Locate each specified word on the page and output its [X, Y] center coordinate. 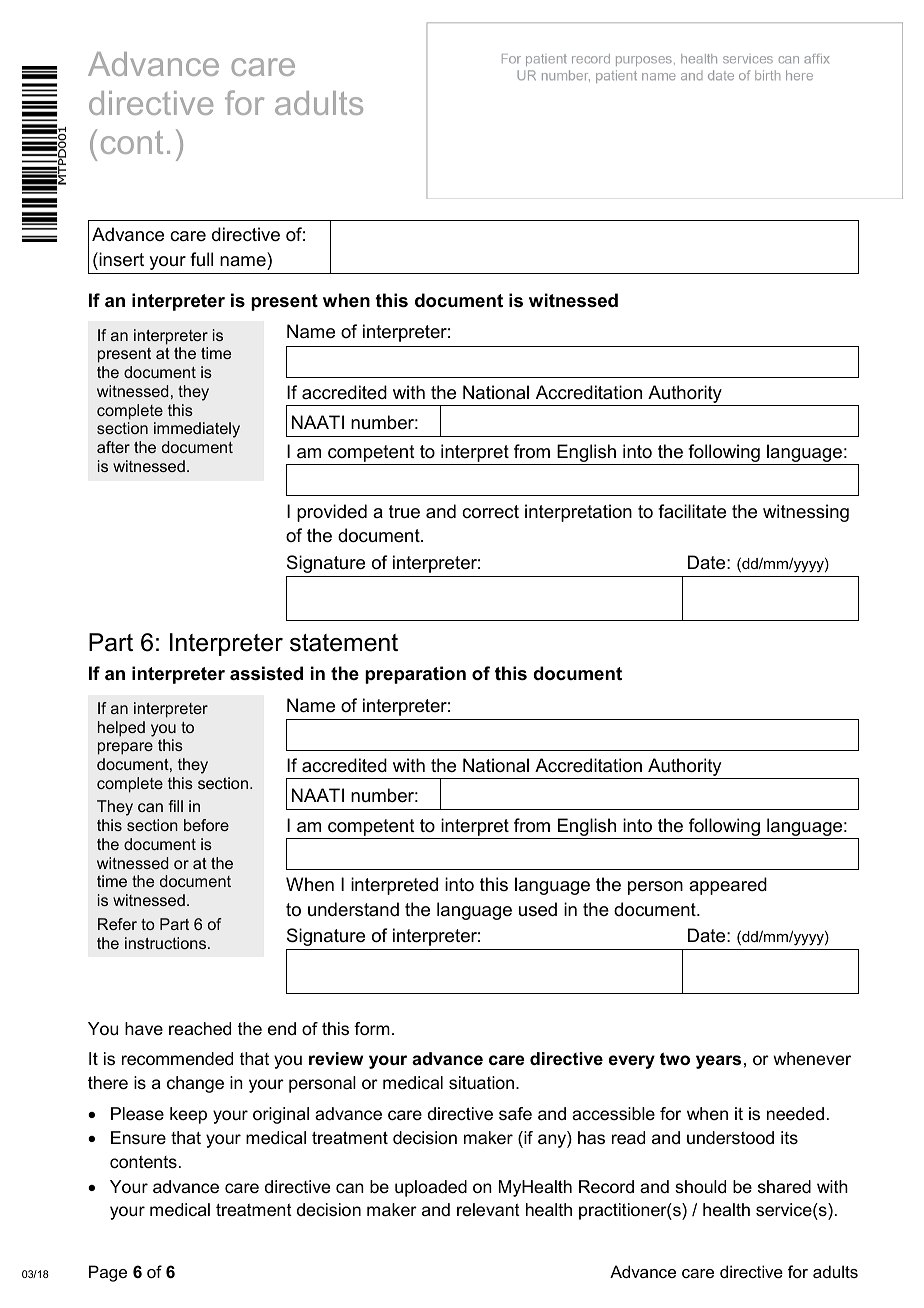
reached [200, 1029]
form [372, 1029]
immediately [197, 430]
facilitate [692, 511]
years [718, 1062]
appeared [728, 886]
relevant [488, 1209]
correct [490, 511]
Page [108, 1273]
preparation [415, 675]
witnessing [806, 513]
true [404, 512]
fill [175, 806]
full [201, 259]
